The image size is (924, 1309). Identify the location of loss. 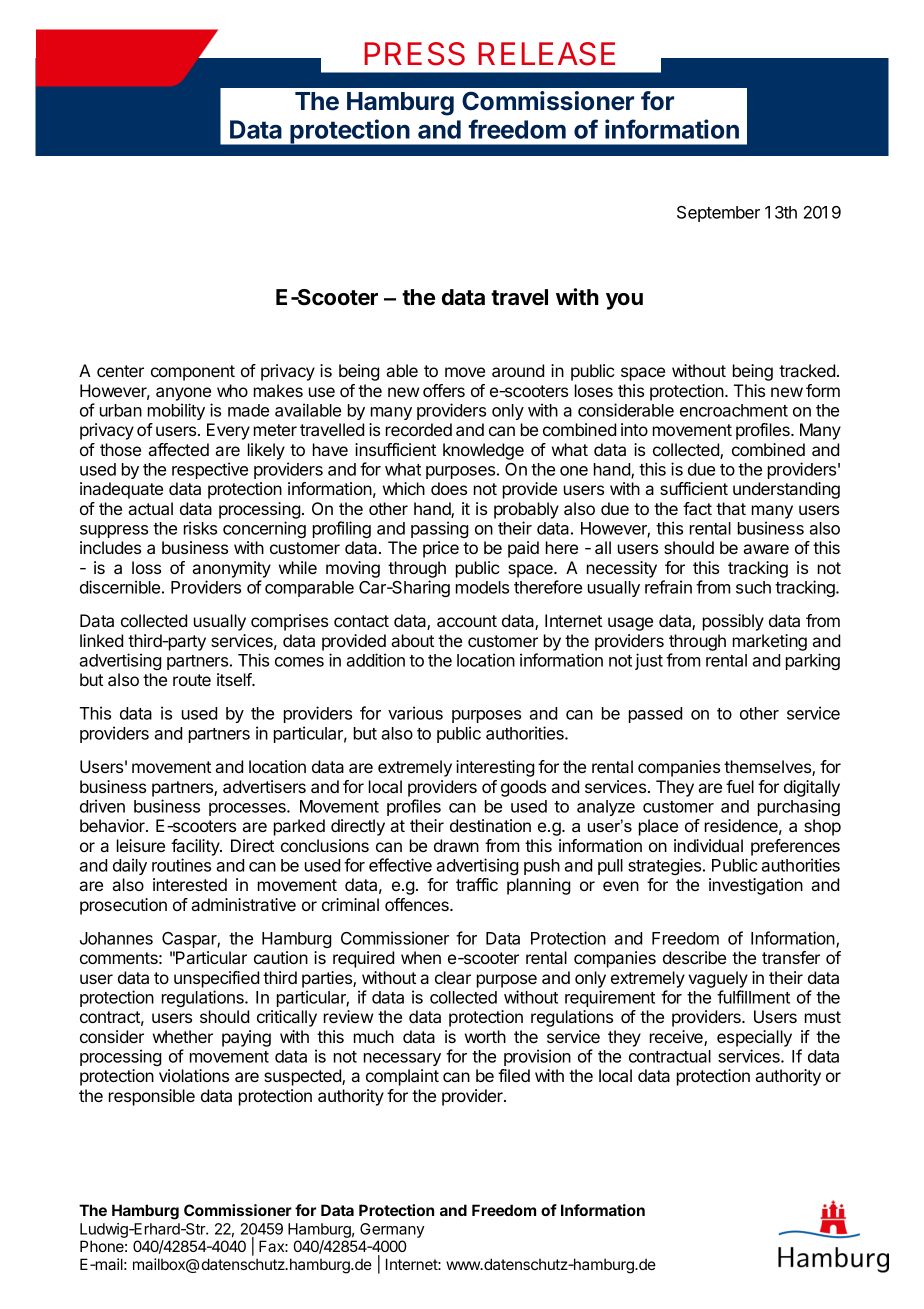
(146, 567).
